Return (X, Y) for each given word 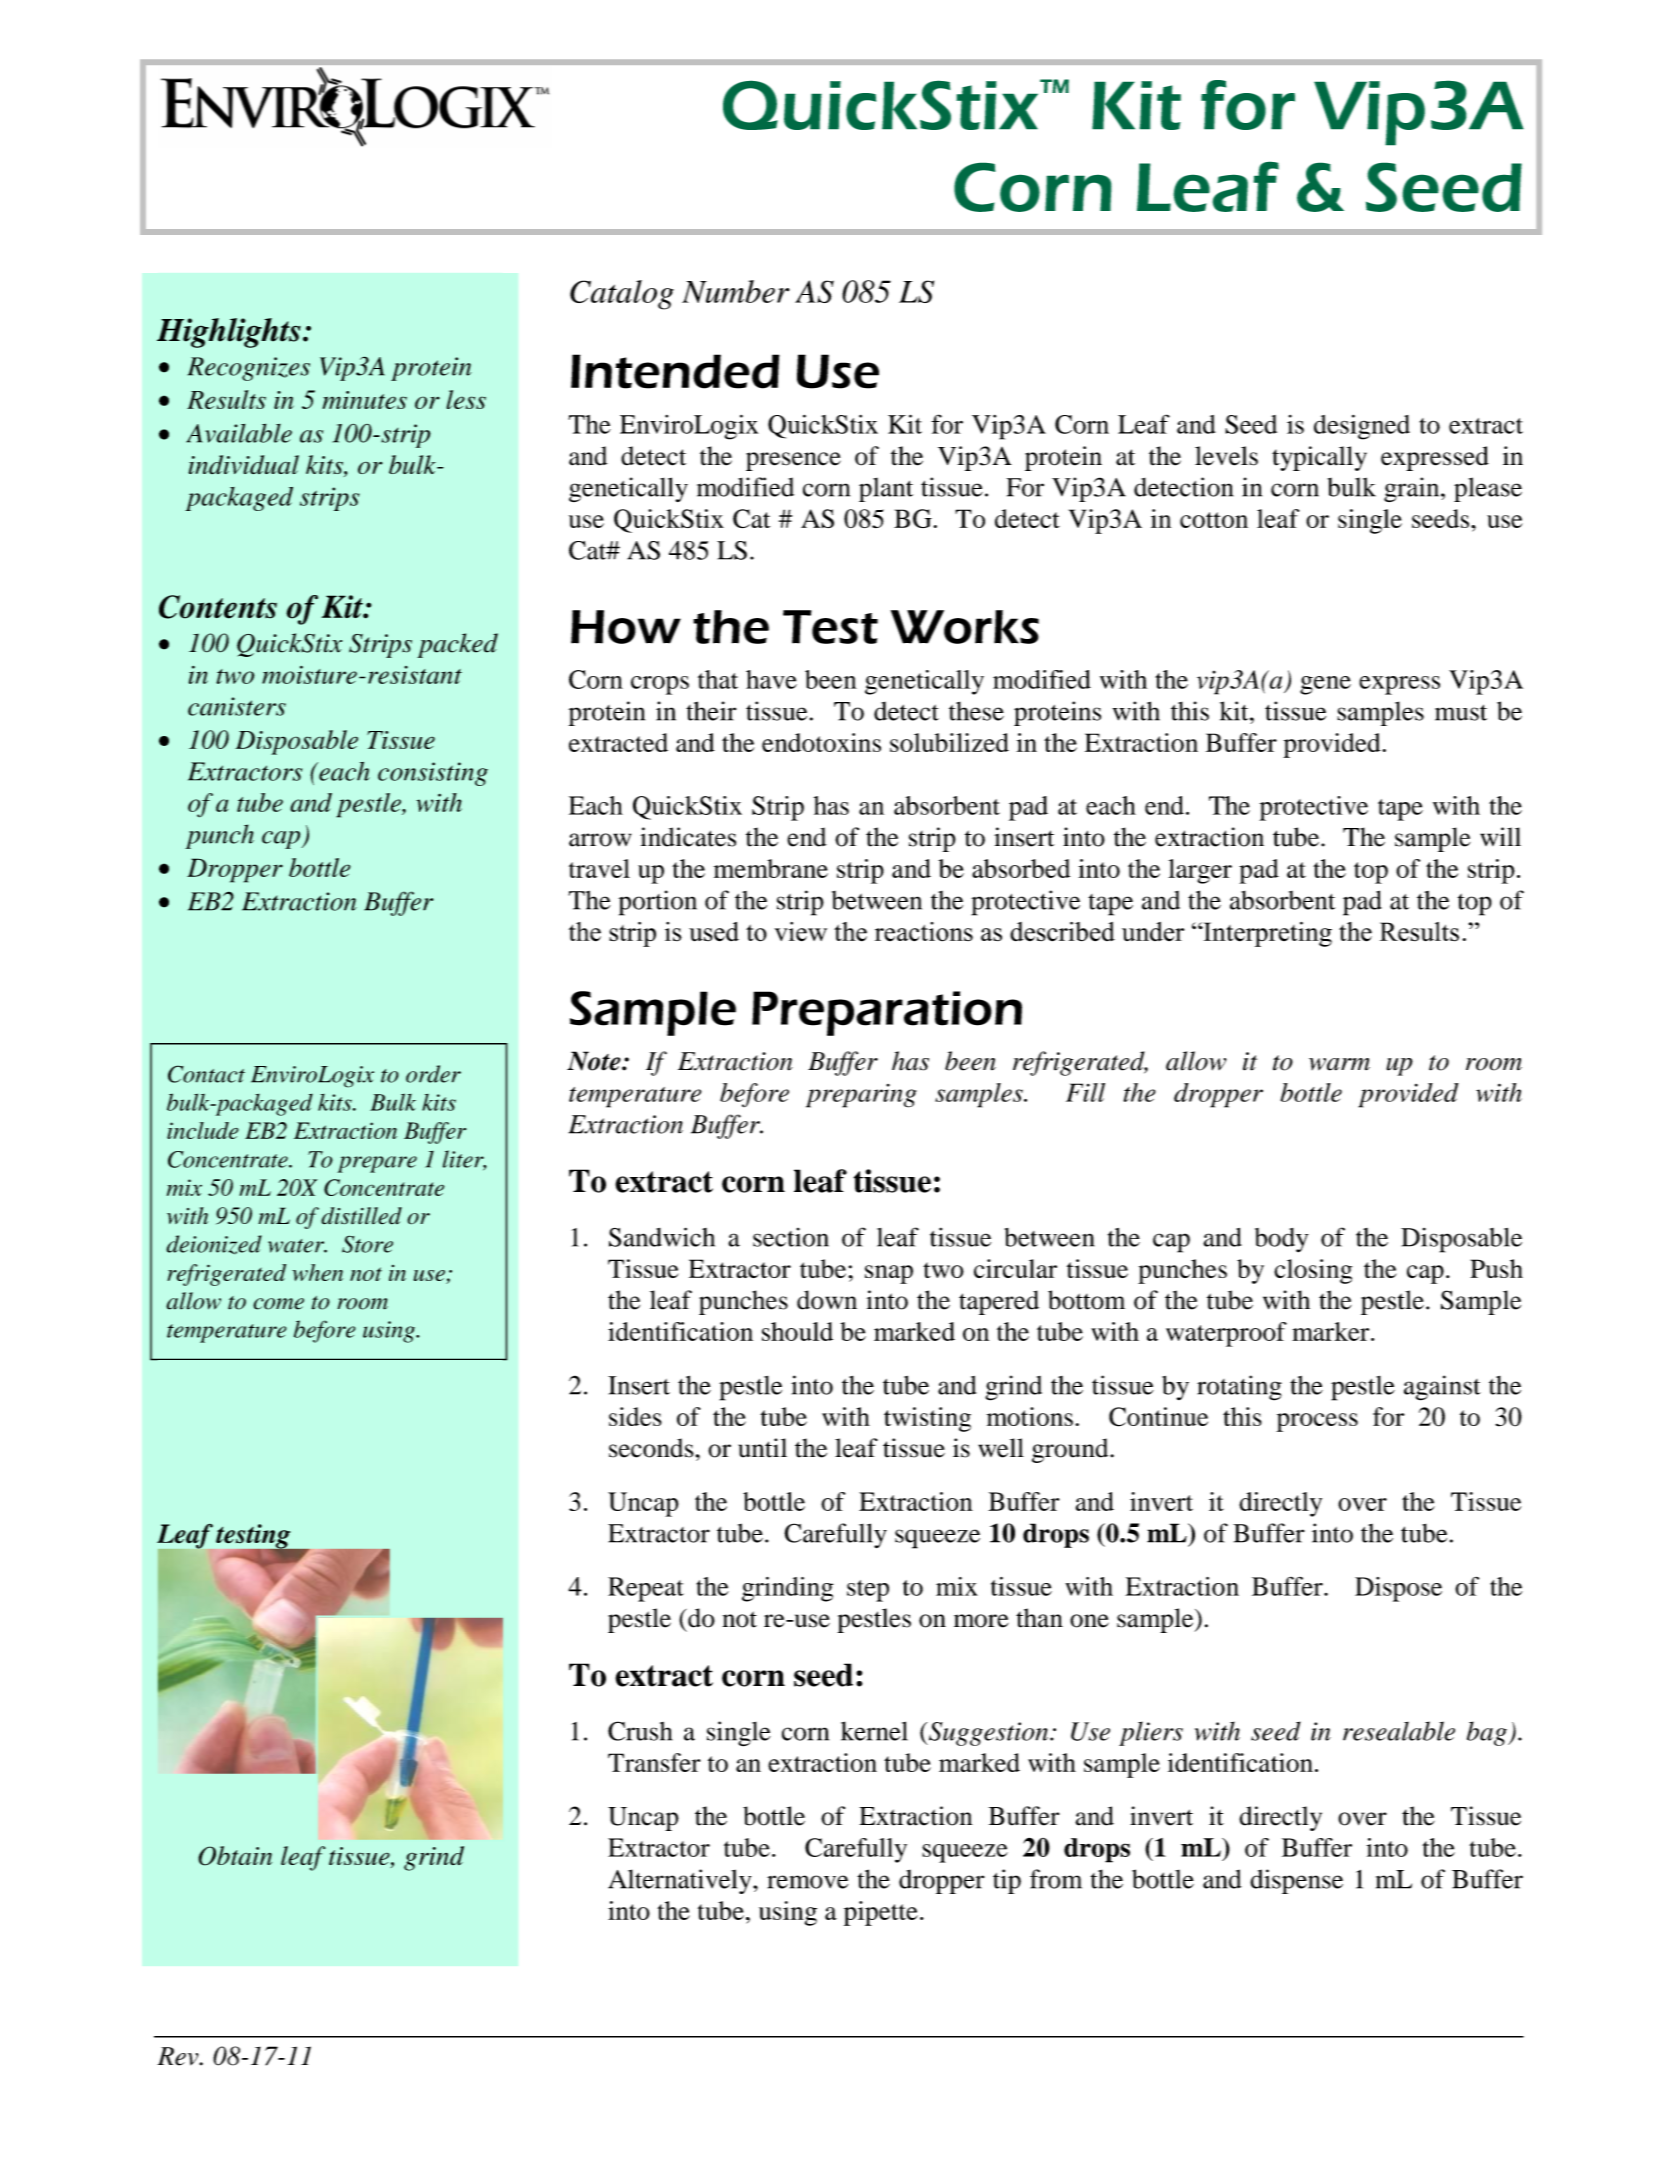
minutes (364, 400)
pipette (881, 1913)
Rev (179, 2056)
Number (736, 291)
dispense (1296, 1881)
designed (1362, 427)
